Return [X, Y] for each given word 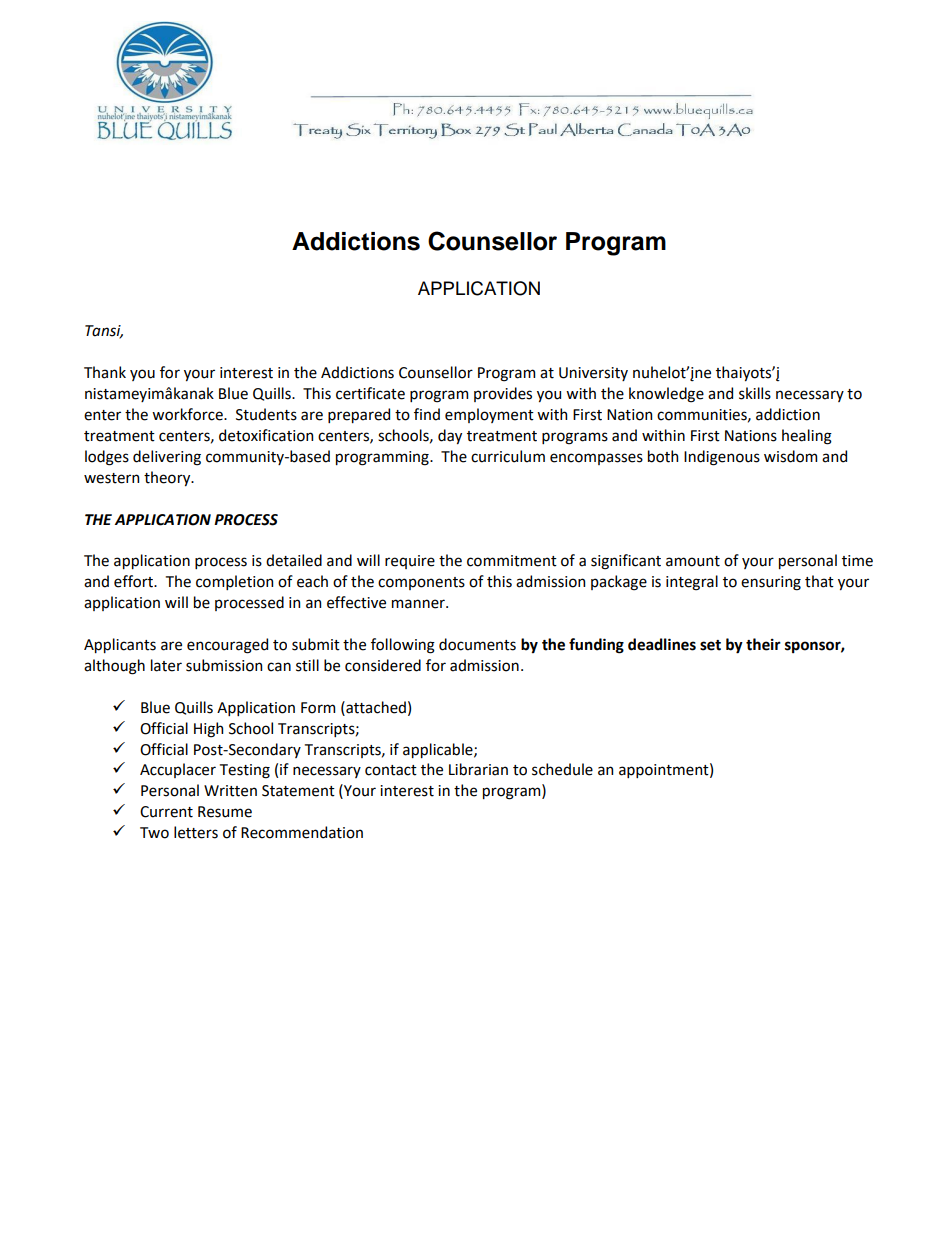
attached [375, 707]
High [208, 730]
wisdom [790, 456]
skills [755, 393]
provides [503, 394]
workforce [188, 414]
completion [234, 582]
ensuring [771, 583]
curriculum [508, 456]
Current [166, 812]
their [763, 644]
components [421, 583]
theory [168, 478]
